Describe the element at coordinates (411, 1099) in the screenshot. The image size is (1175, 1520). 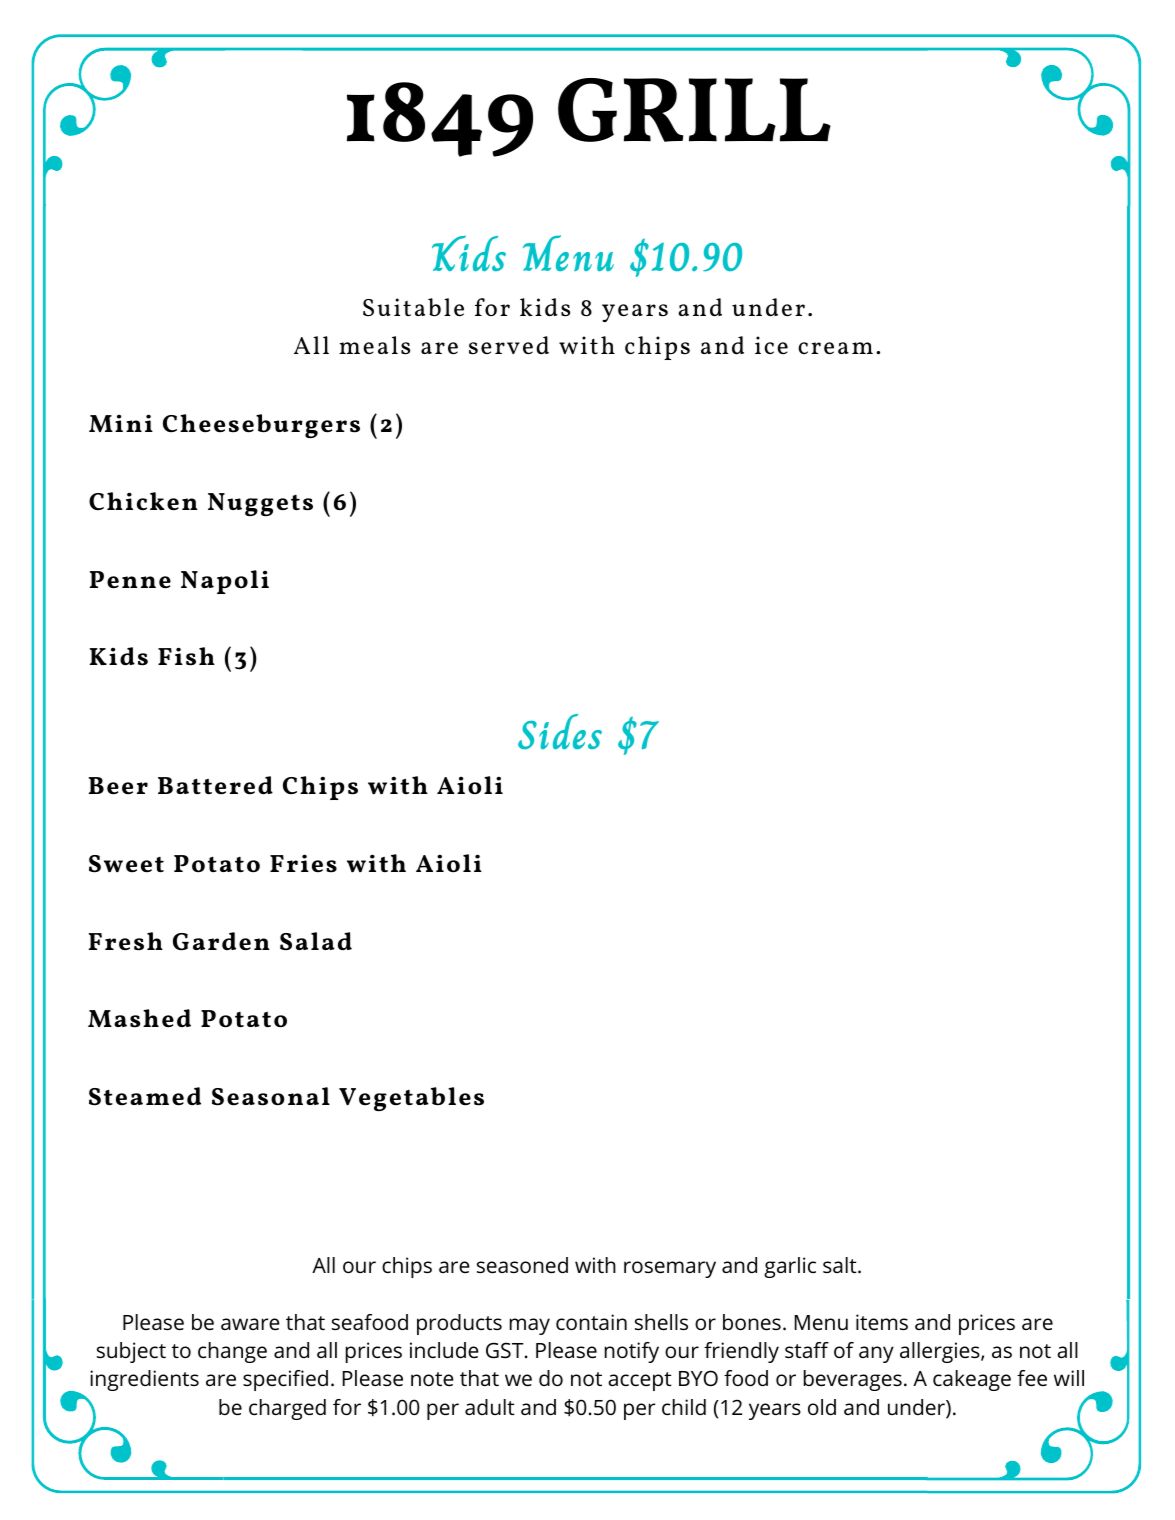
I see `Vegetables` at that location.
